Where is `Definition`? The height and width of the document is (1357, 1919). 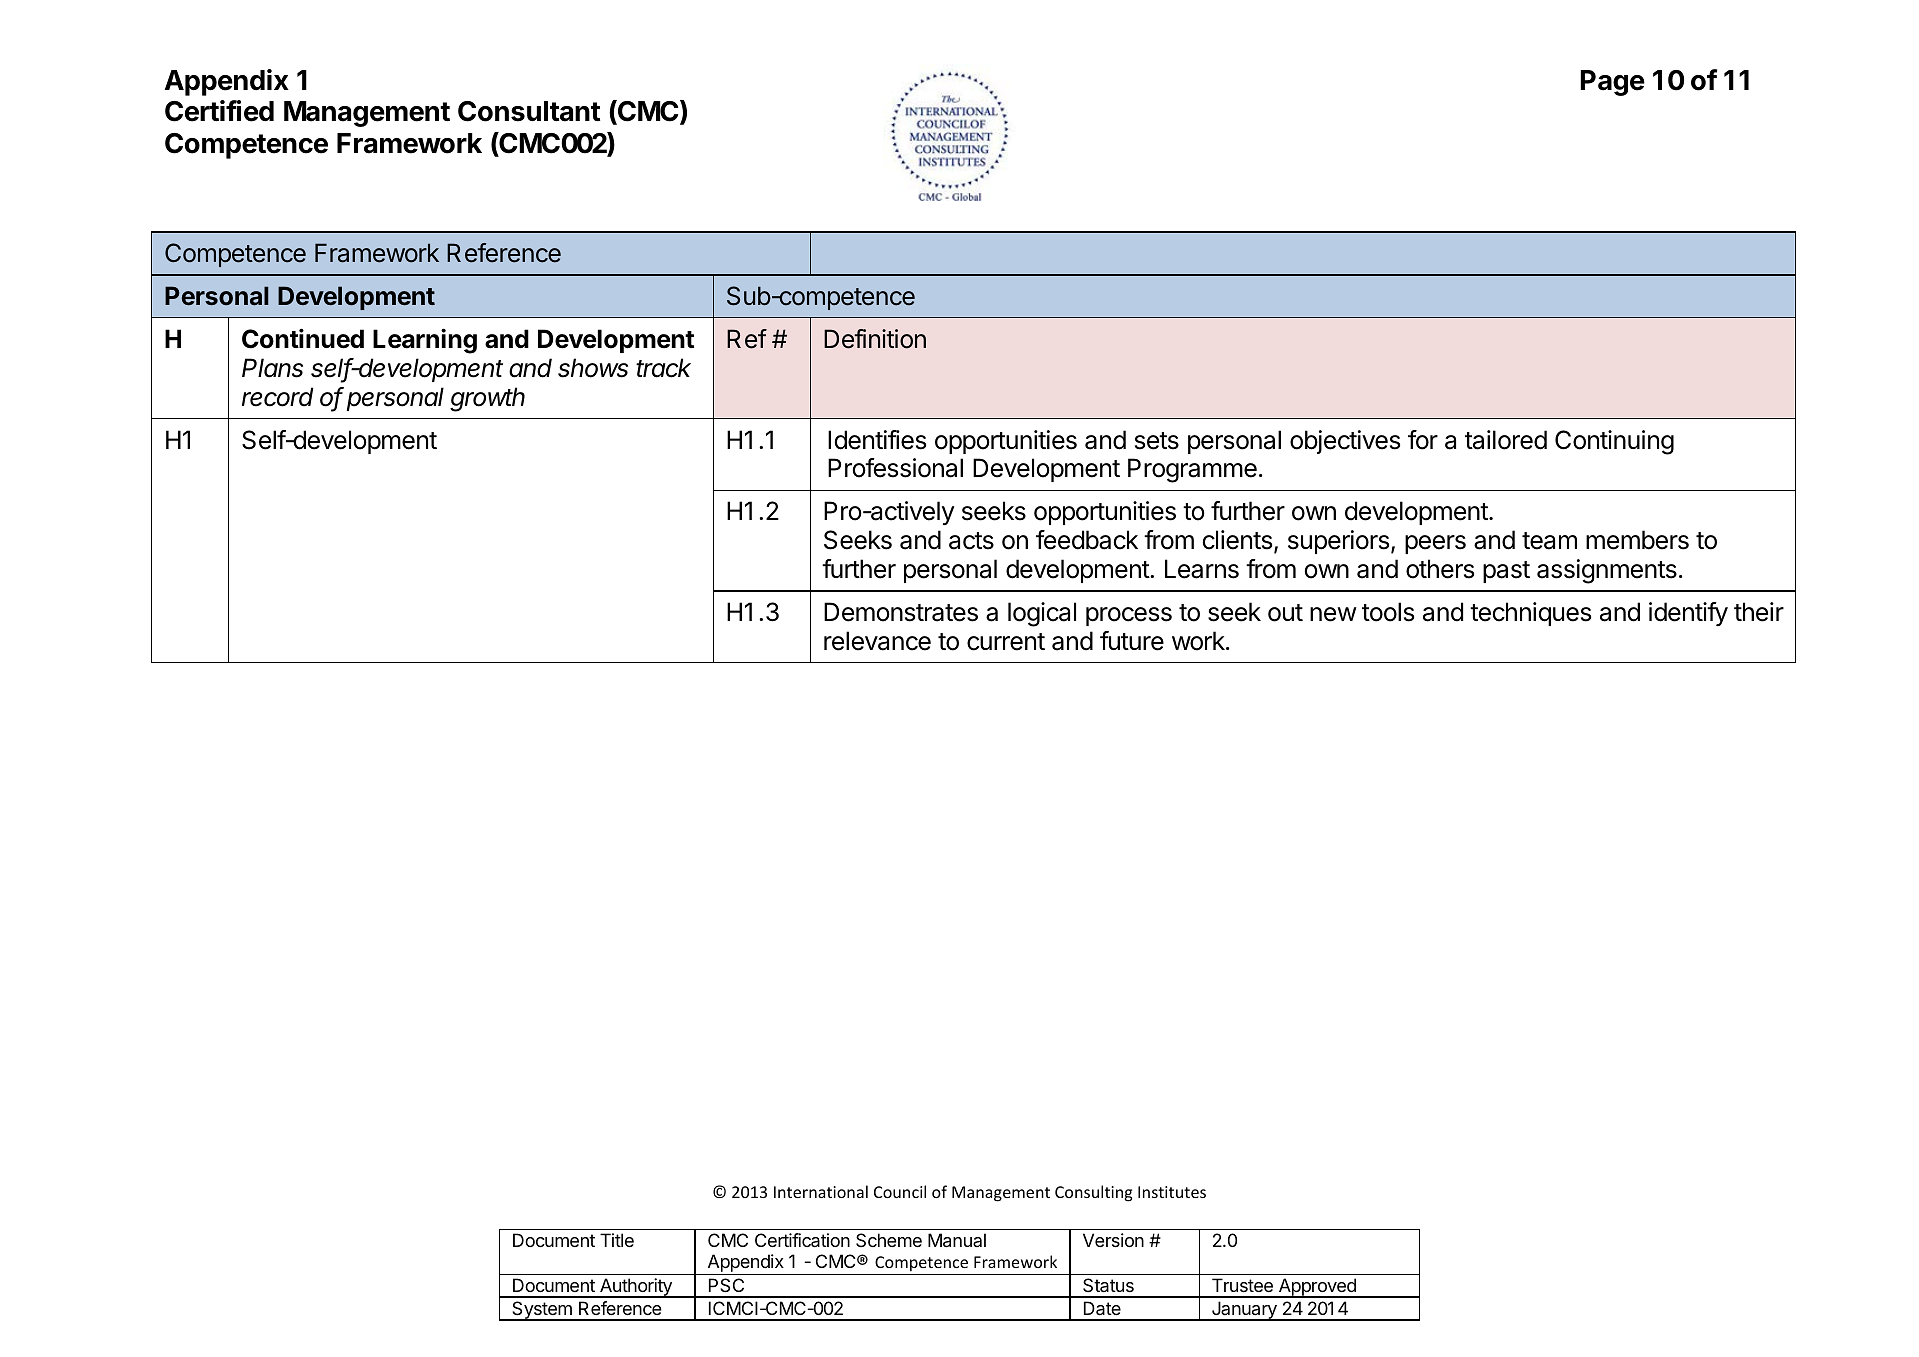 Definition is located at coordinates (875, 339).
